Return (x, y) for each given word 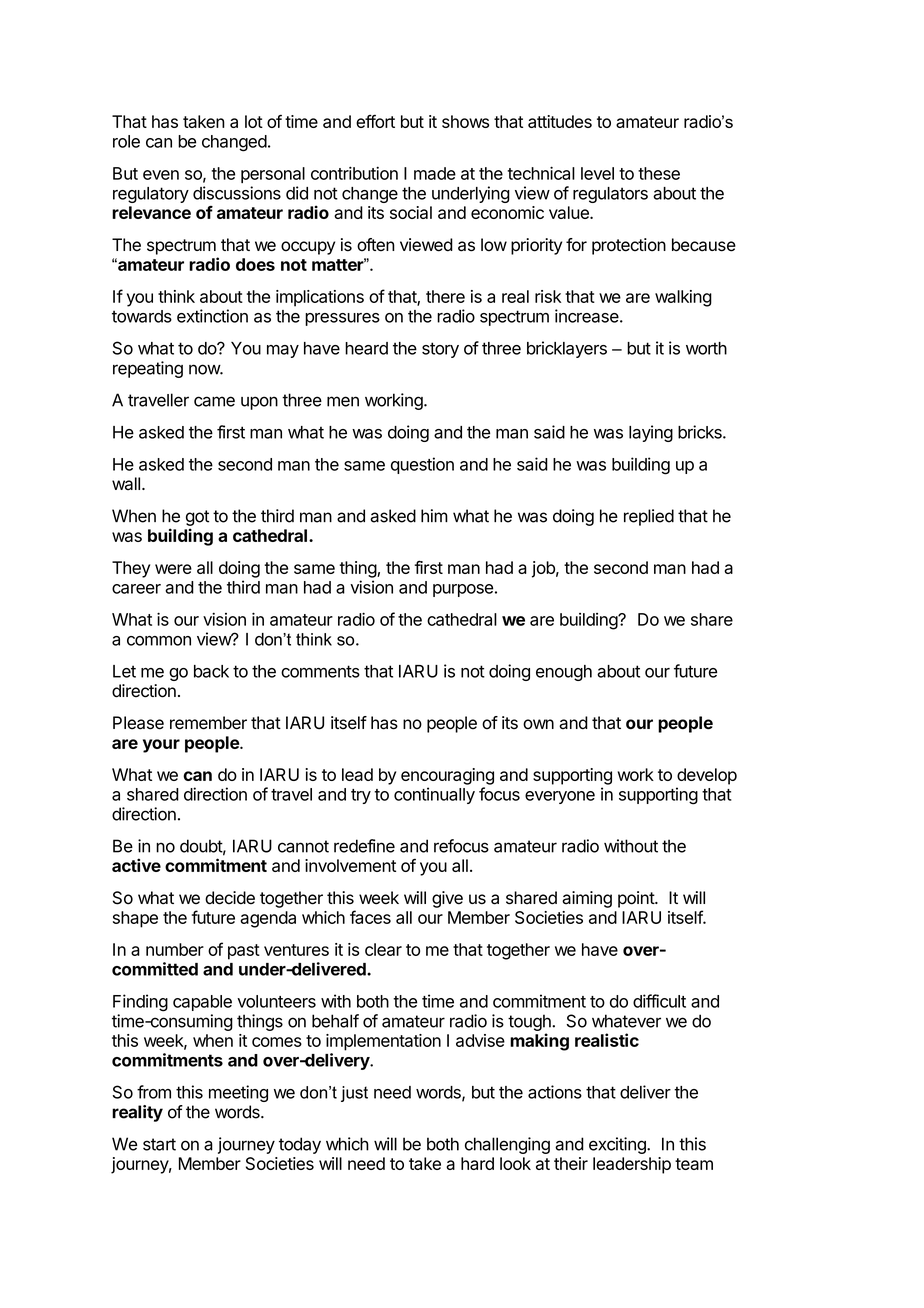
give (447, 899)
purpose (463, 590)
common (159, 641)
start (159, 1144)
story (440, 350)
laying (651, 433)
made (435, 173)
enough (564, 673)
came (214, 401)
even (161, 175)
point (637, 899)
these (659, 173)
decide (230, 898)
